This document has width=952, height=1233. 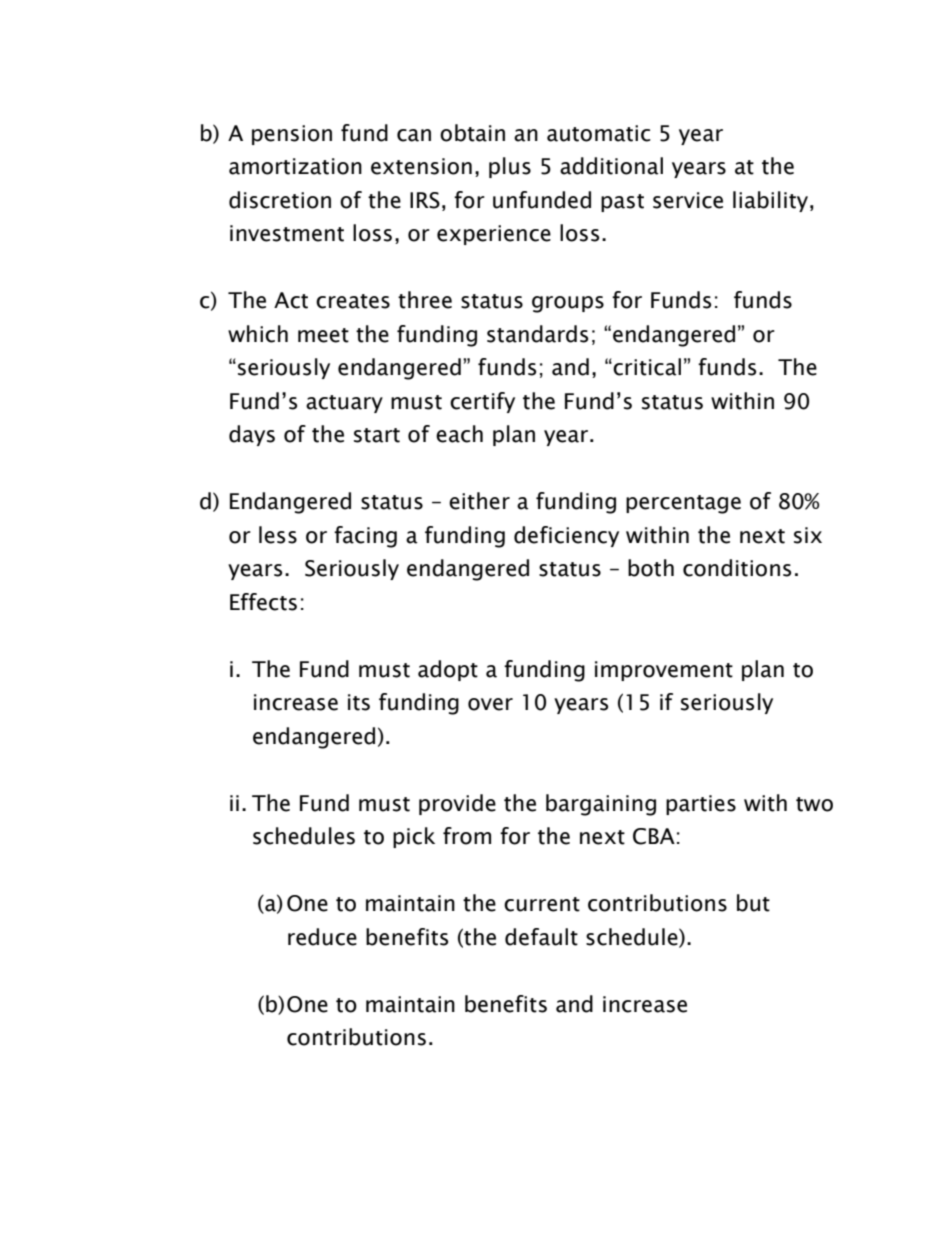 I want to click on amortization, so click(x=295, y=166).
